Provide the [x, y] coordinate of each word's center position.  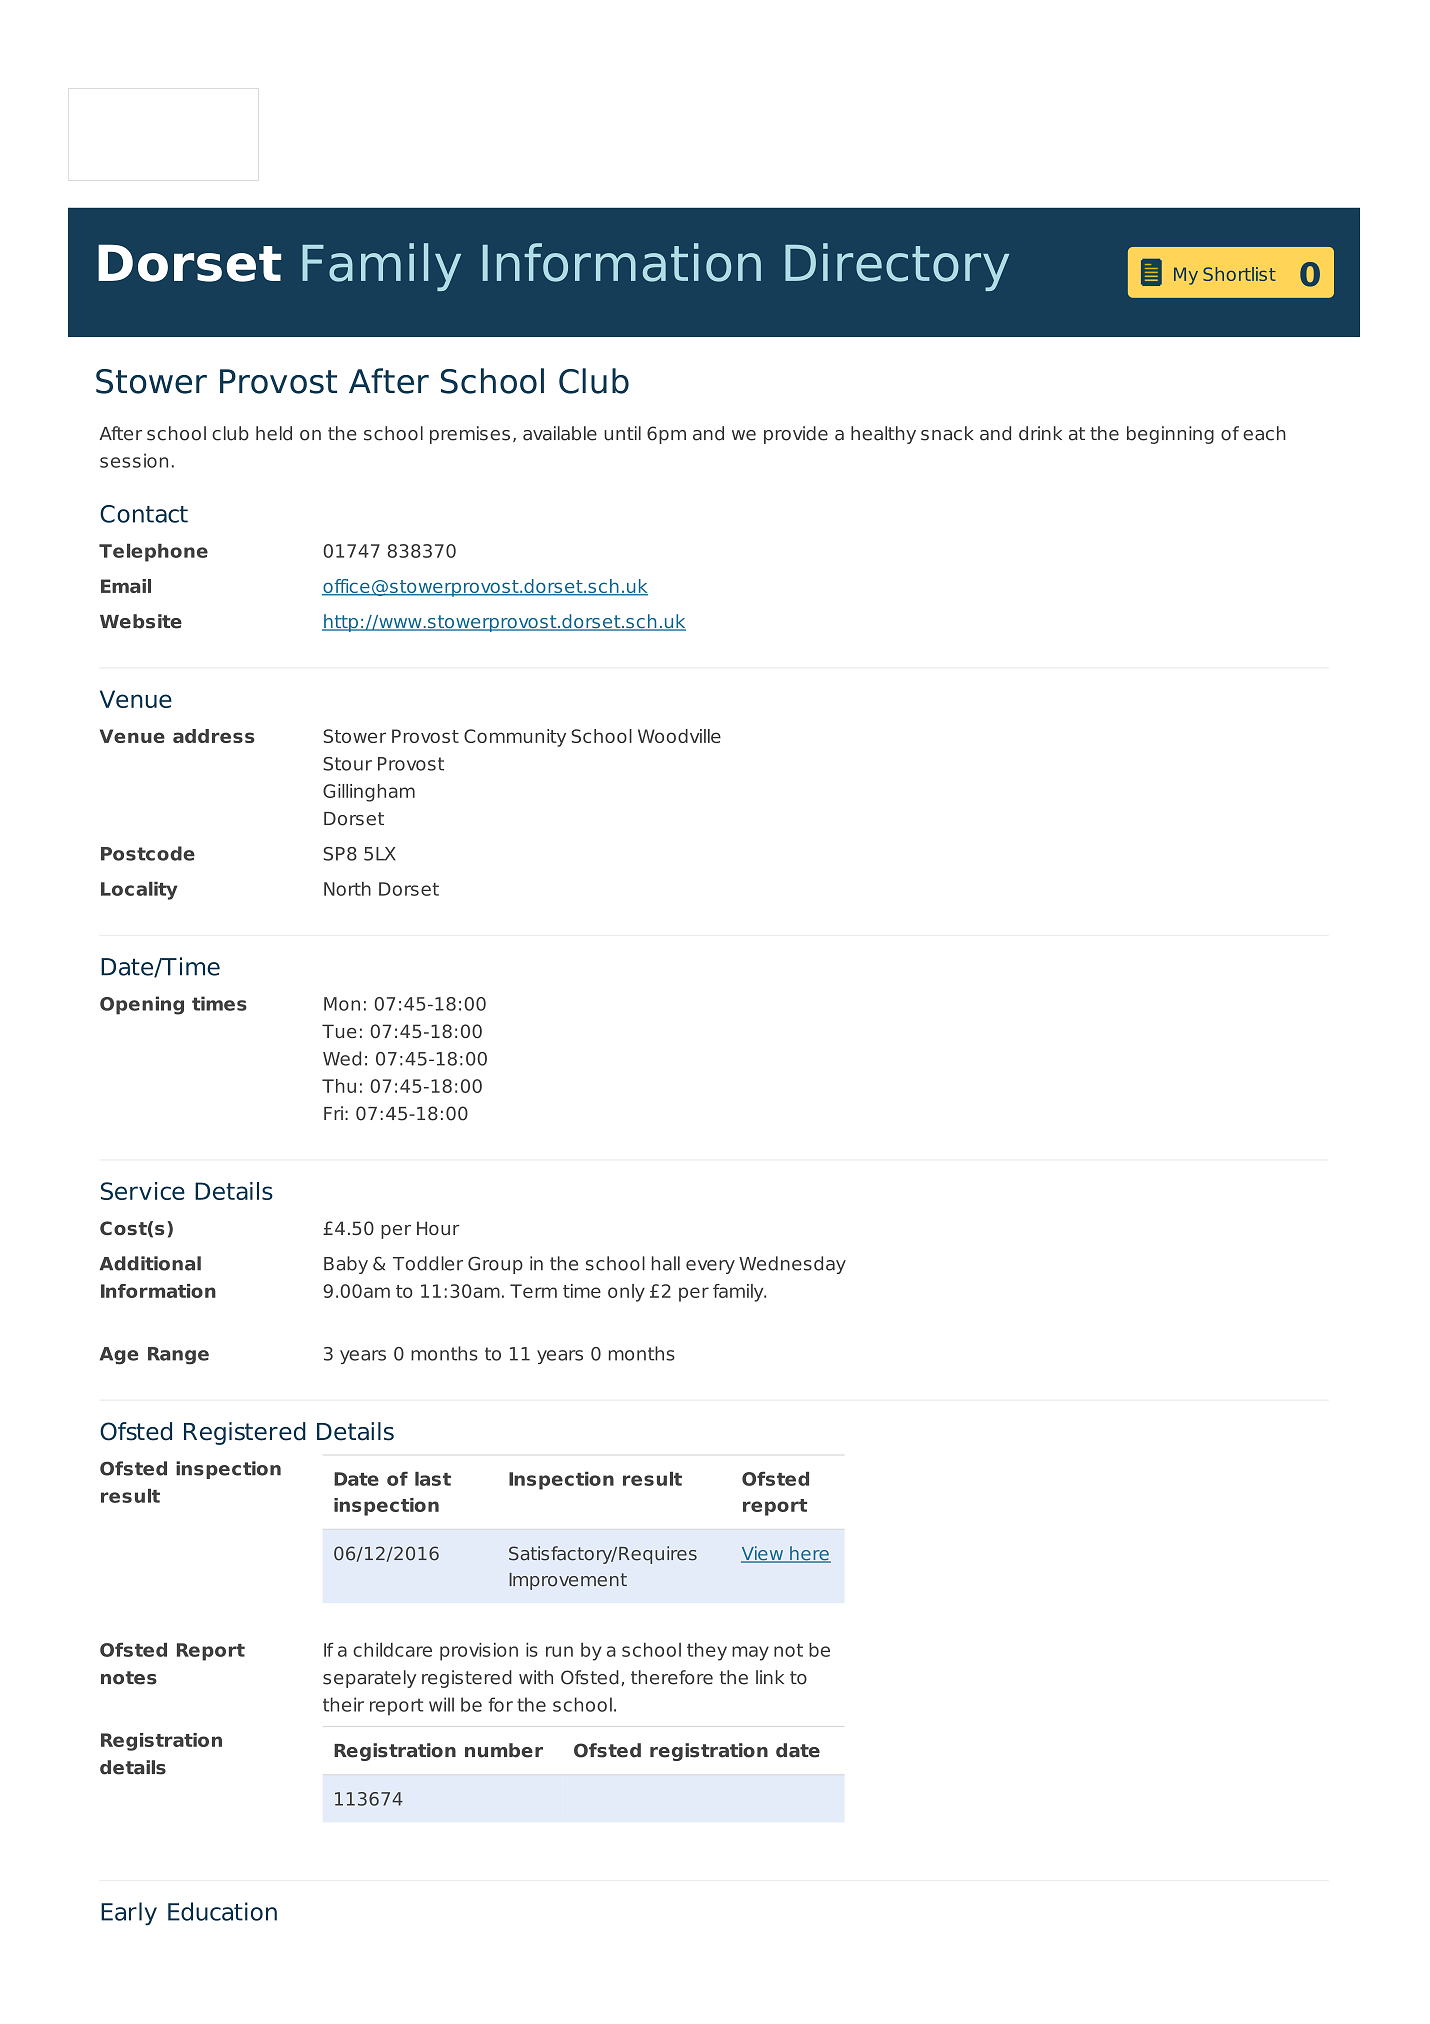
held [274, 433]
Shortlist [1239, 274]
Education [222, 1911]
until [622, 433]
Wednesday [792, 1265]
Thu [339, 1086]
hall [666, 1263]
